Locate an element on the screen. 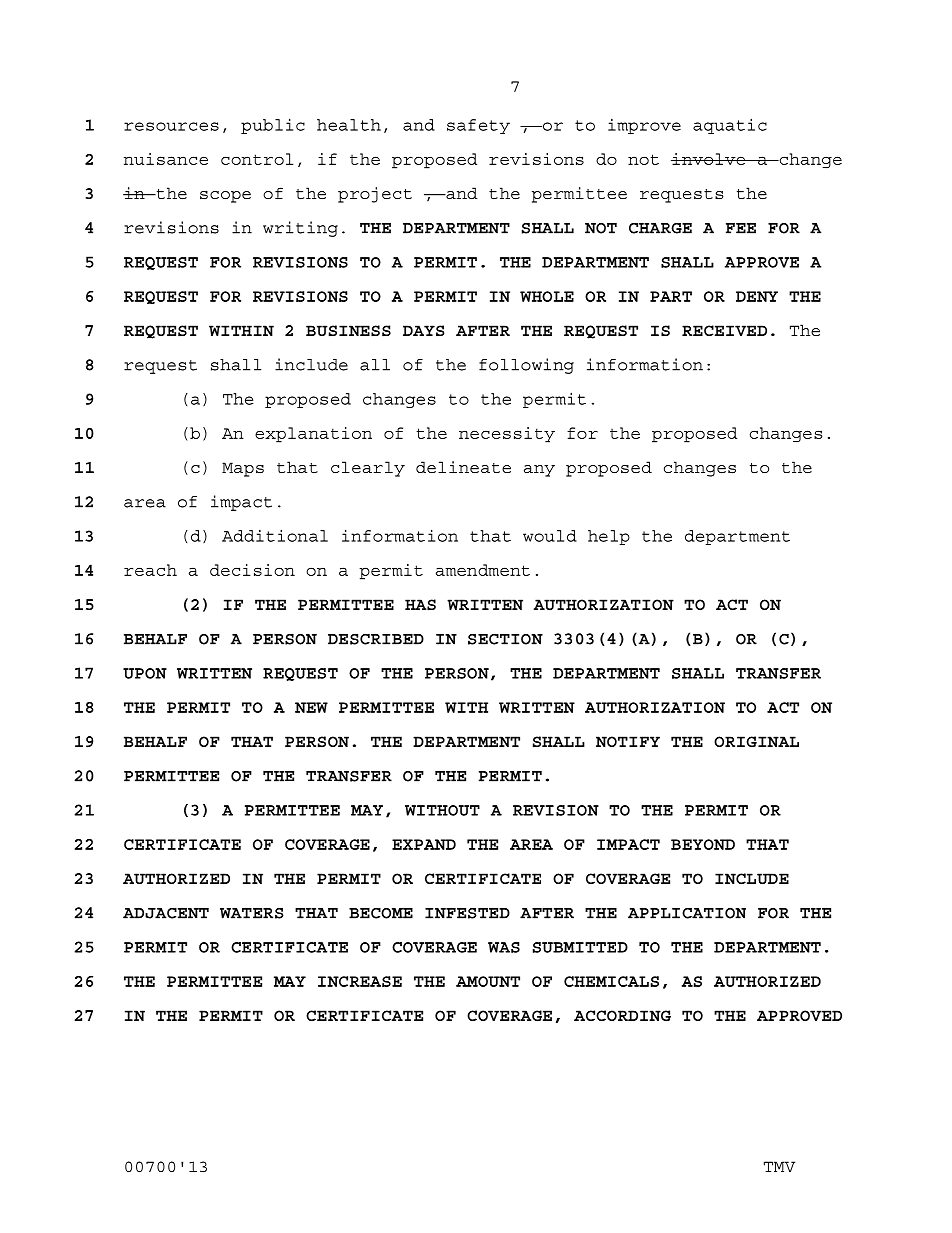 The image size is (952, 1233). safety is located at coordinates (478, 126).
